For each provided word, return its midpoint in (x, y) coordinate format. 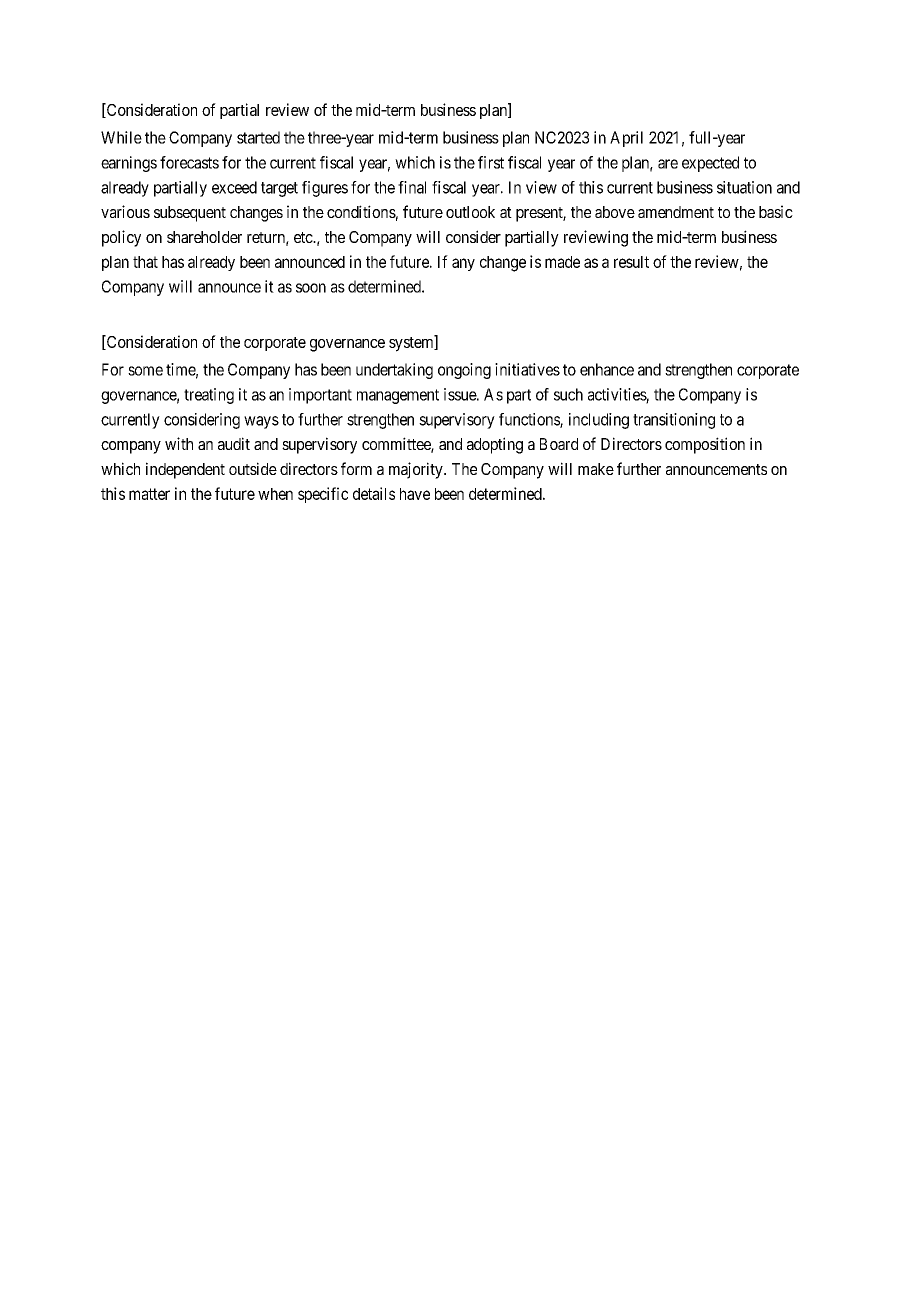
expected (710, 164)
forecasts (189, 162)
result (631, 262)
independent (185, 470)
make (596, 469)
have (415, 494)
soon (311, 288)
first (491, 162)
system (412, 344)
